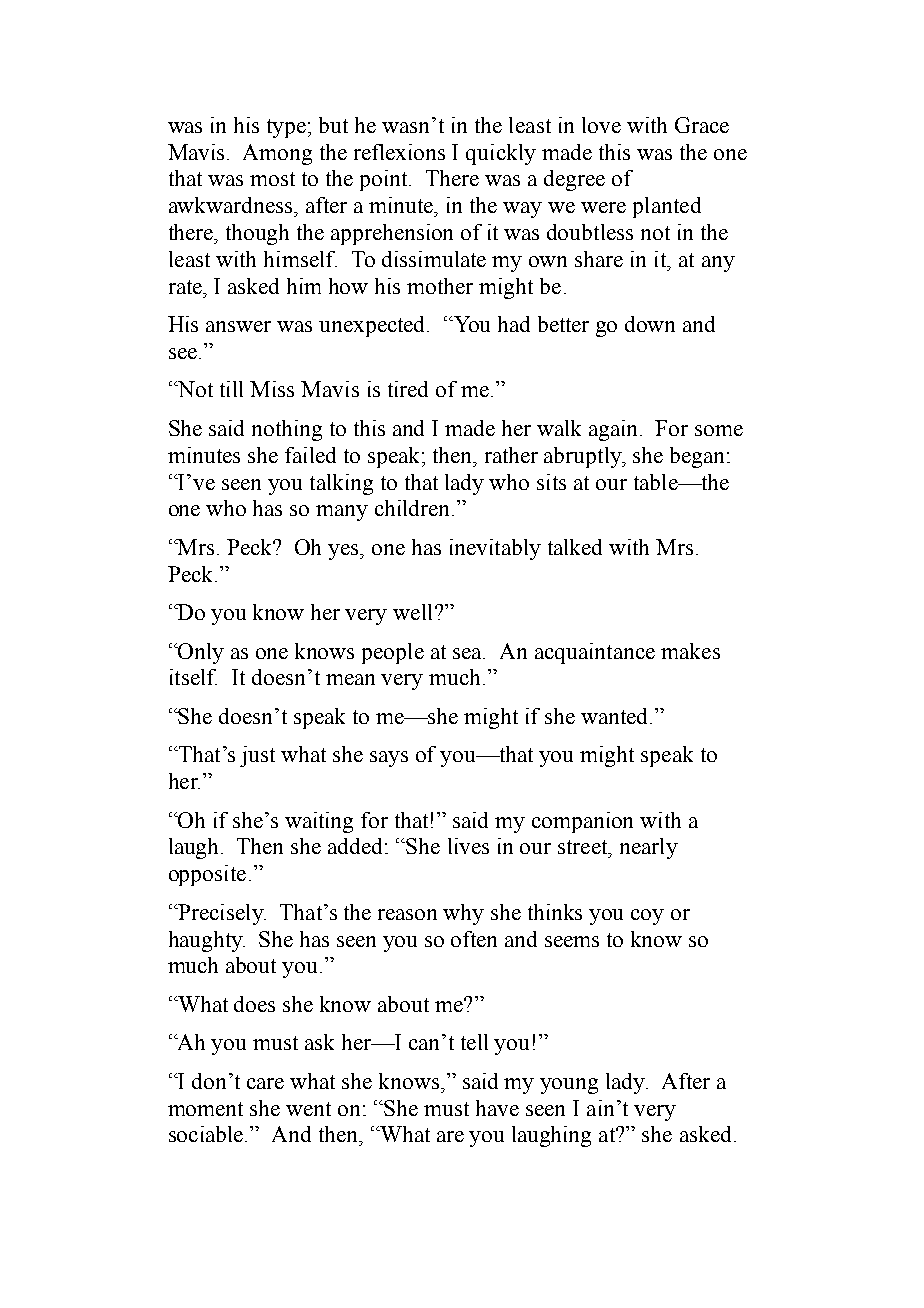 This page has width=924, height=1308. What do you see at coordinates (667, 207) in the page?
I see `planted` at bounding box center [667, 207].
